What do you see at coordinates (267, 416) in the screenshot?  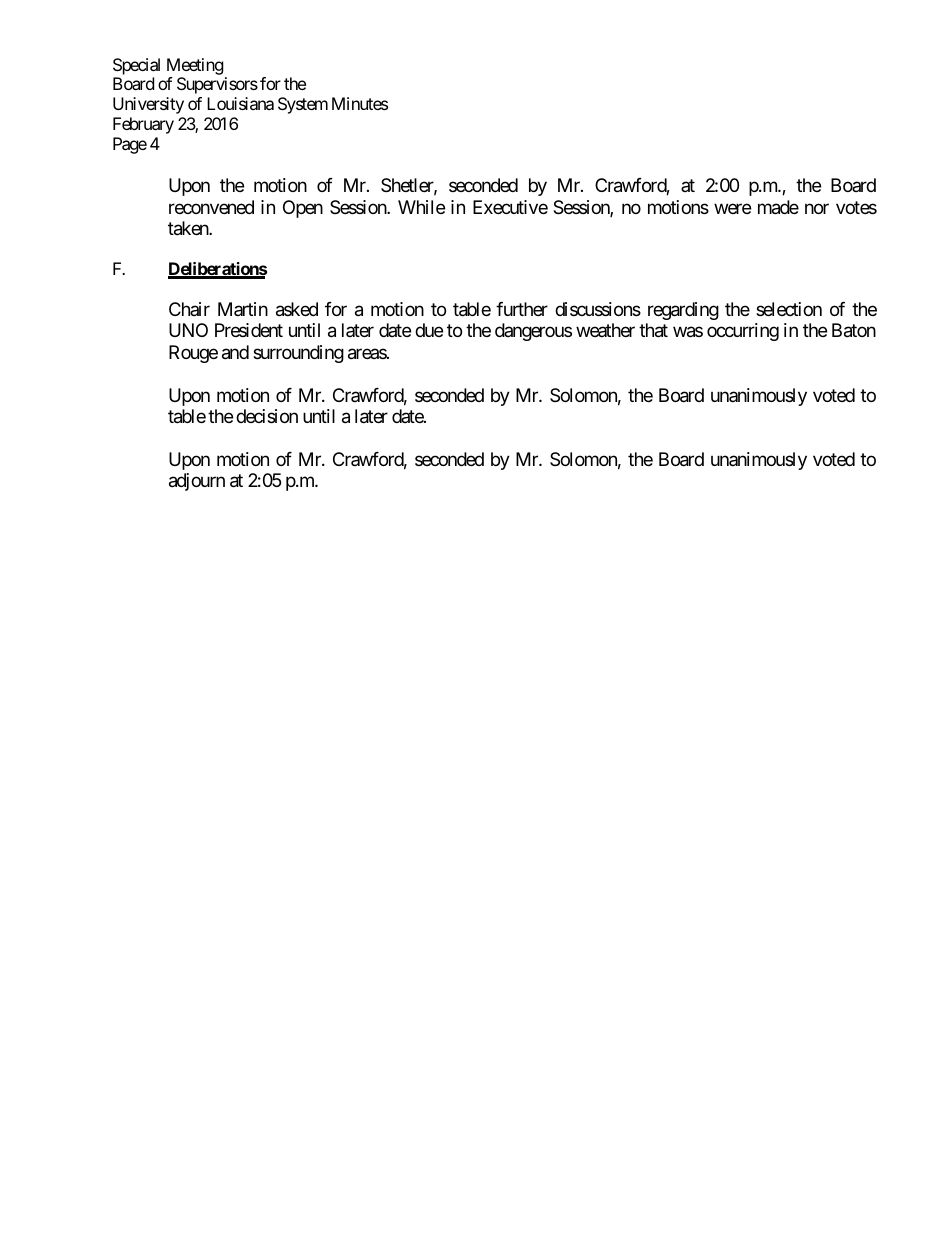 I see `decision` at bounding box center [267, 416].
